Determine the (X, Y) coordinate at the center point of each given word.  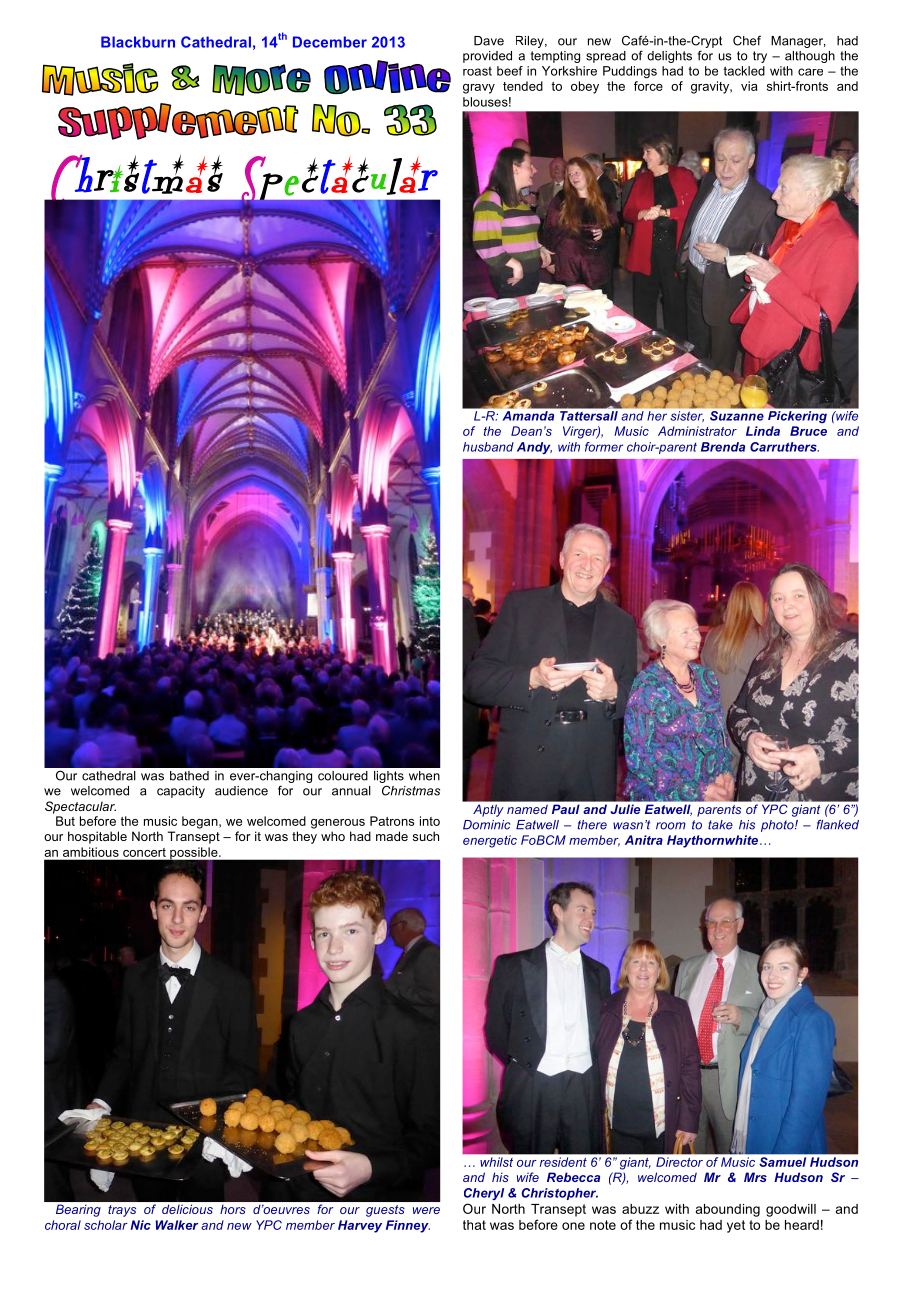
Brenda (723, 447)
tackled (744, 71)
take (720, 825)
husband (488, 447)
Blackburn (138, 42)
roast (477, 71)
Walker (177, 1225)
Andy (534, 448)
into (430, 821)
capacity (181, 792)
